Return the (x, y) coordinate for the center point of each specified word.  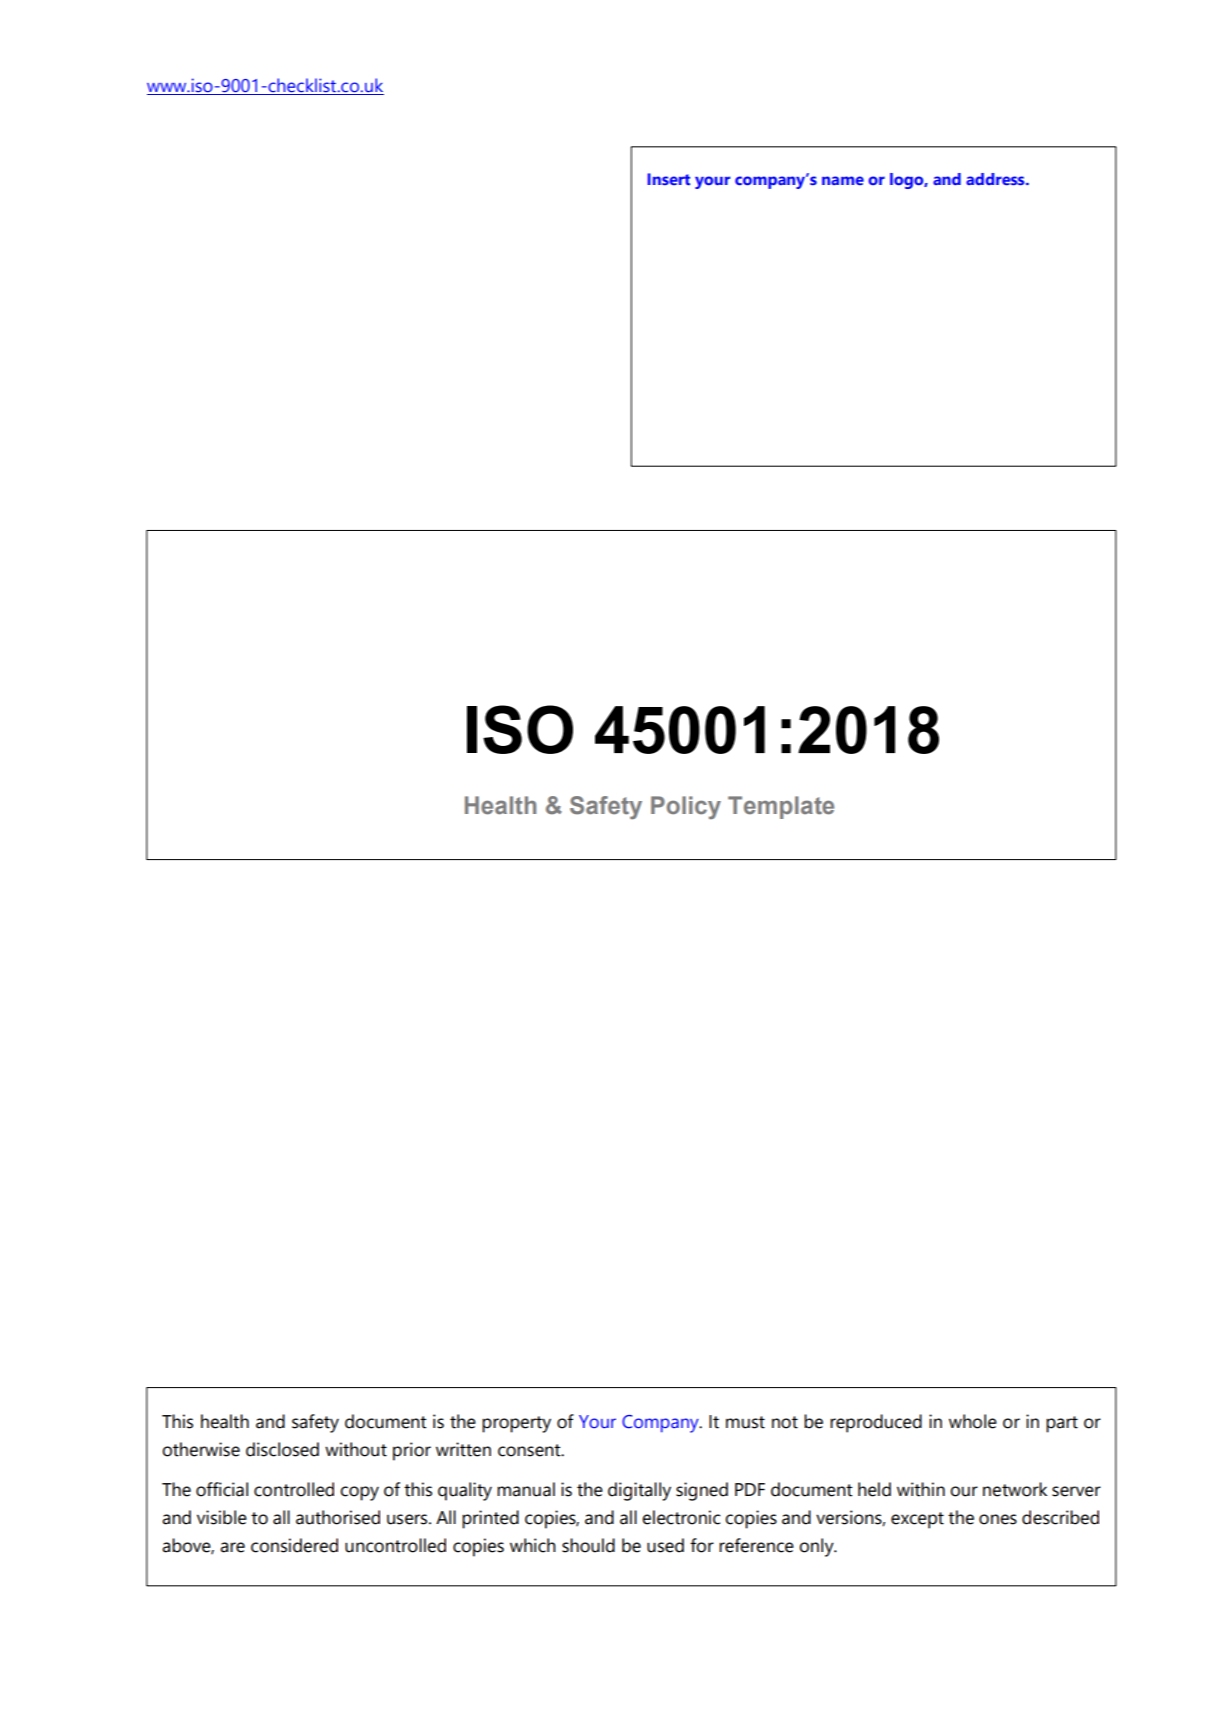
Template (781, 807)
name (843, 180)
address (996, 179)
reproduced (876, 1423)
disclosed (282, 1449)
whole (973, 1421)
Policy (686, 807)
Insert (669, 179)
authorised (338, 1517)
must (745, 1422)
